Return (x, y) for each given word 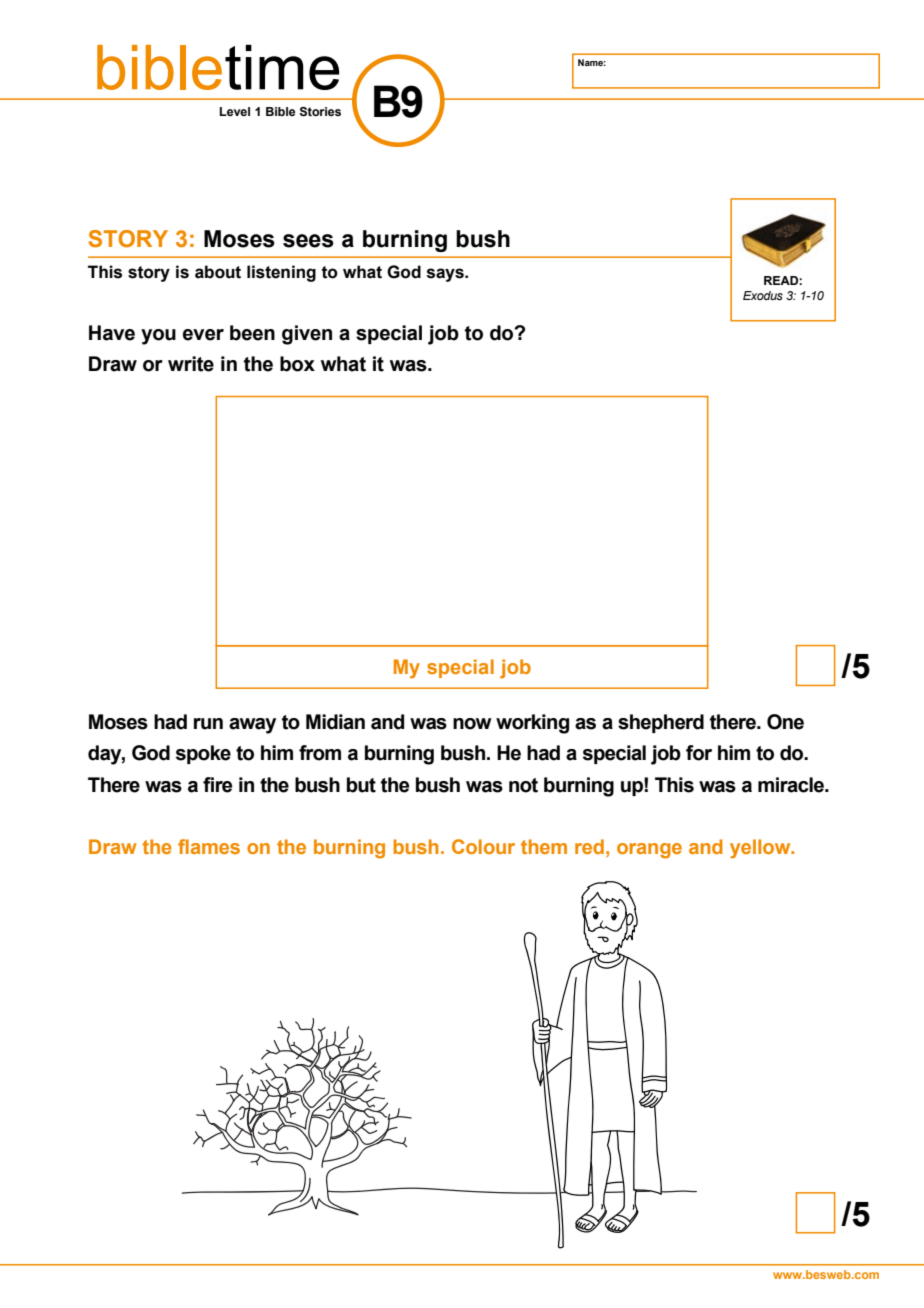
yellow (761, 849)
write (191, 364)
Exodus (763, 295)
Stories (320, 112)
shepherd (661, 723)
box (297, 364)
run (208, 724)
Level (235, 111)
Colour (483, 846)
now (472, 724)
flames (209, 846)
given (307, 335)
